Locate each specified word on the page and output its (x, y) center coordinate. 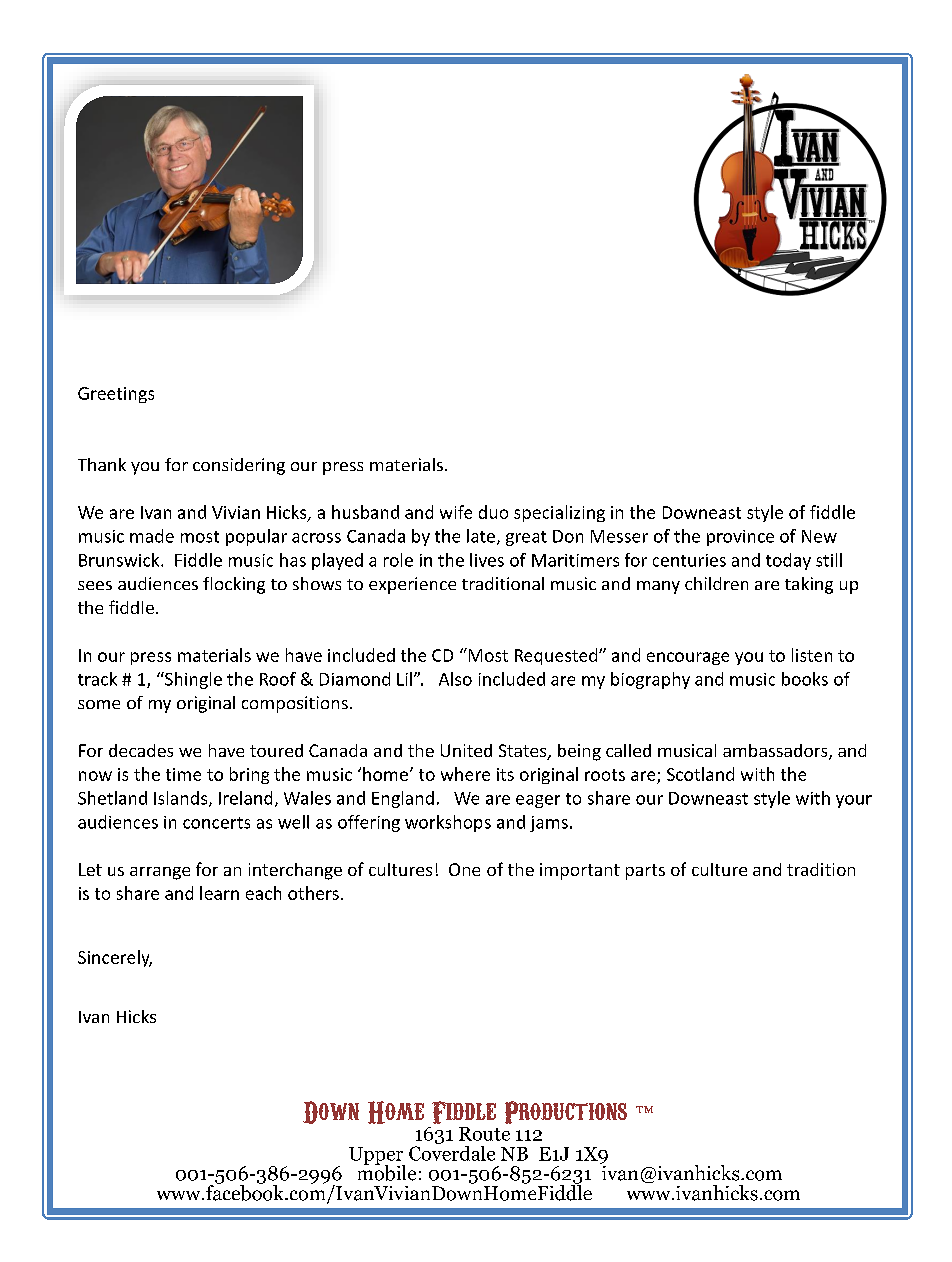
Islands (182, 799)
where (465, 774)
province (740, 538)
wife (456, 512)
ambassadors (776, 752)
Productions (566, 1112)
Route (484, 1134)
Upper (377, 1157)
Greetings (116, 395)
